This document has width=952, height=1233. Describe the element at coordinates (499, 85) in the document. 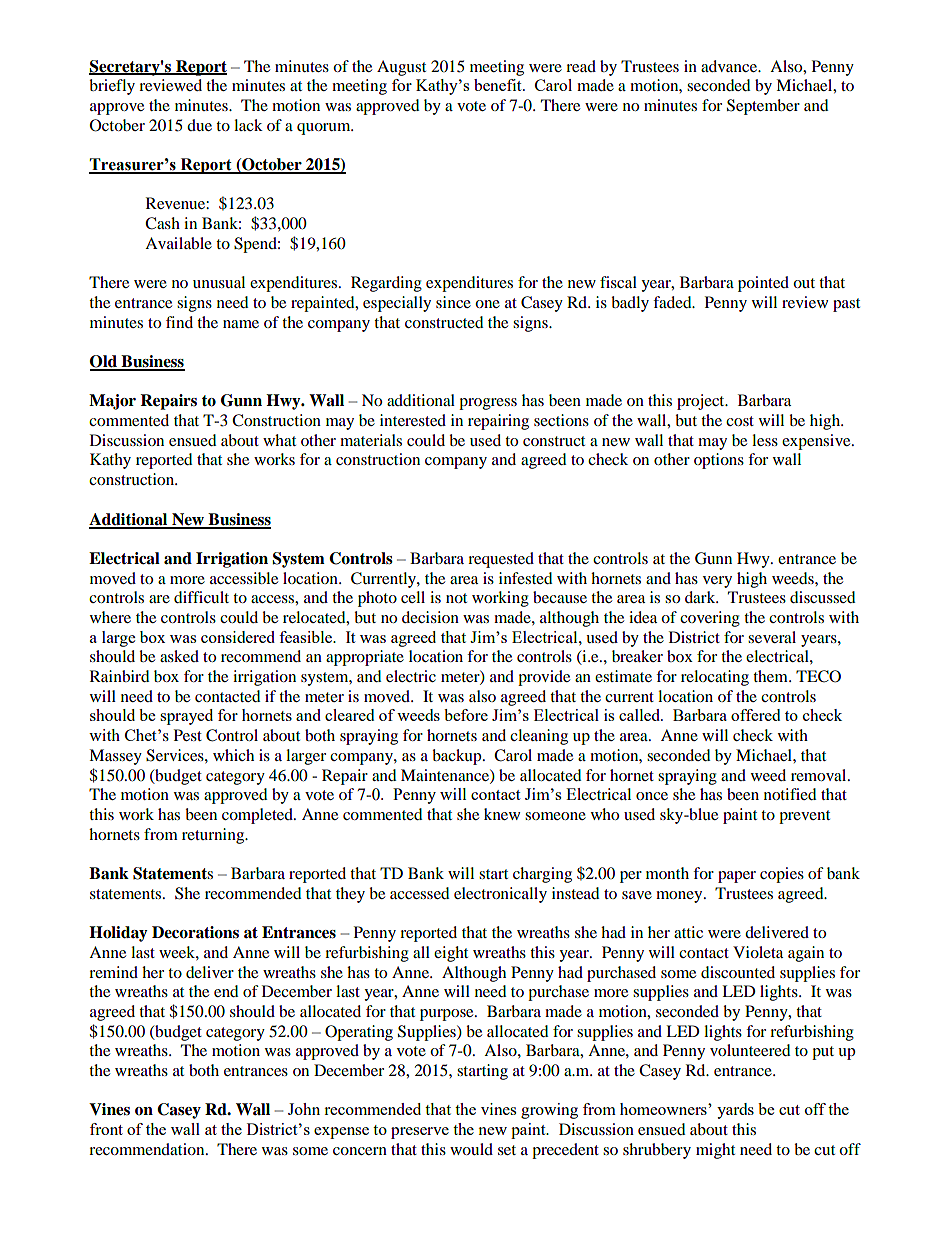

I see `benefit` at that location.
